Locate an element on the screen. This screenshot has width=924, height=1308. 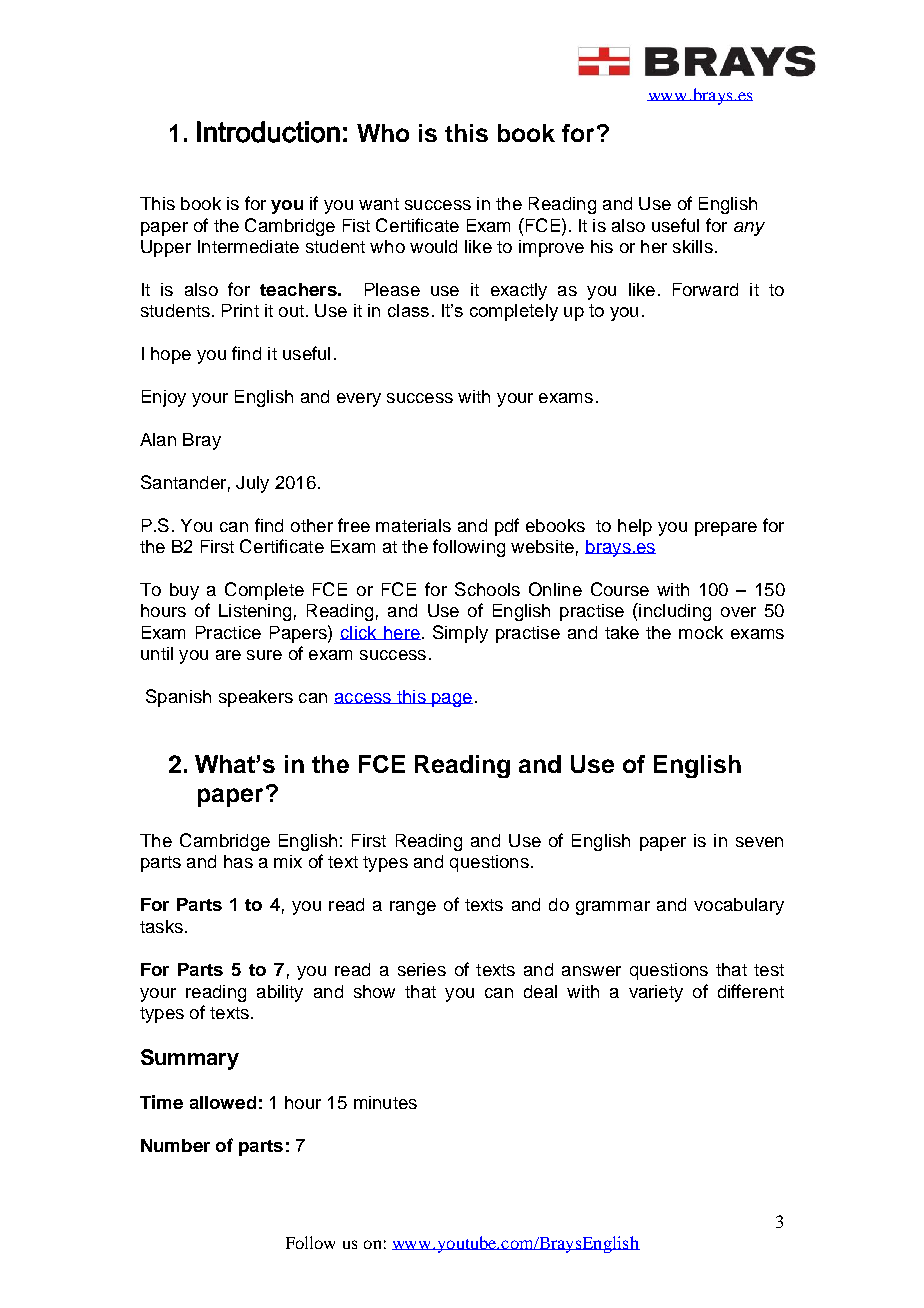
Print is located at coordinates (240, 310).
